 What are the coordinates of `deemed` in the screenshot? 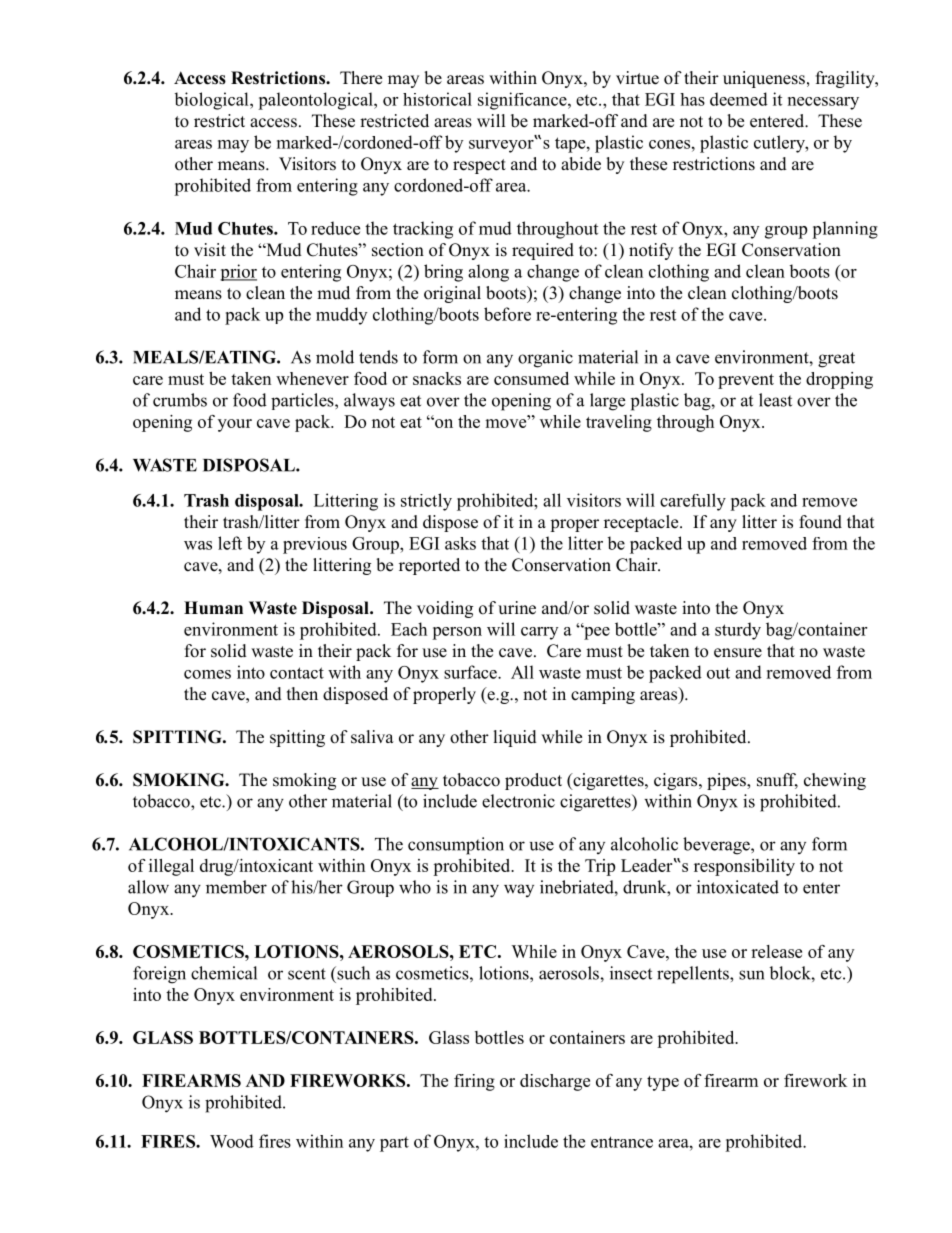 It's located at (739, 99).
